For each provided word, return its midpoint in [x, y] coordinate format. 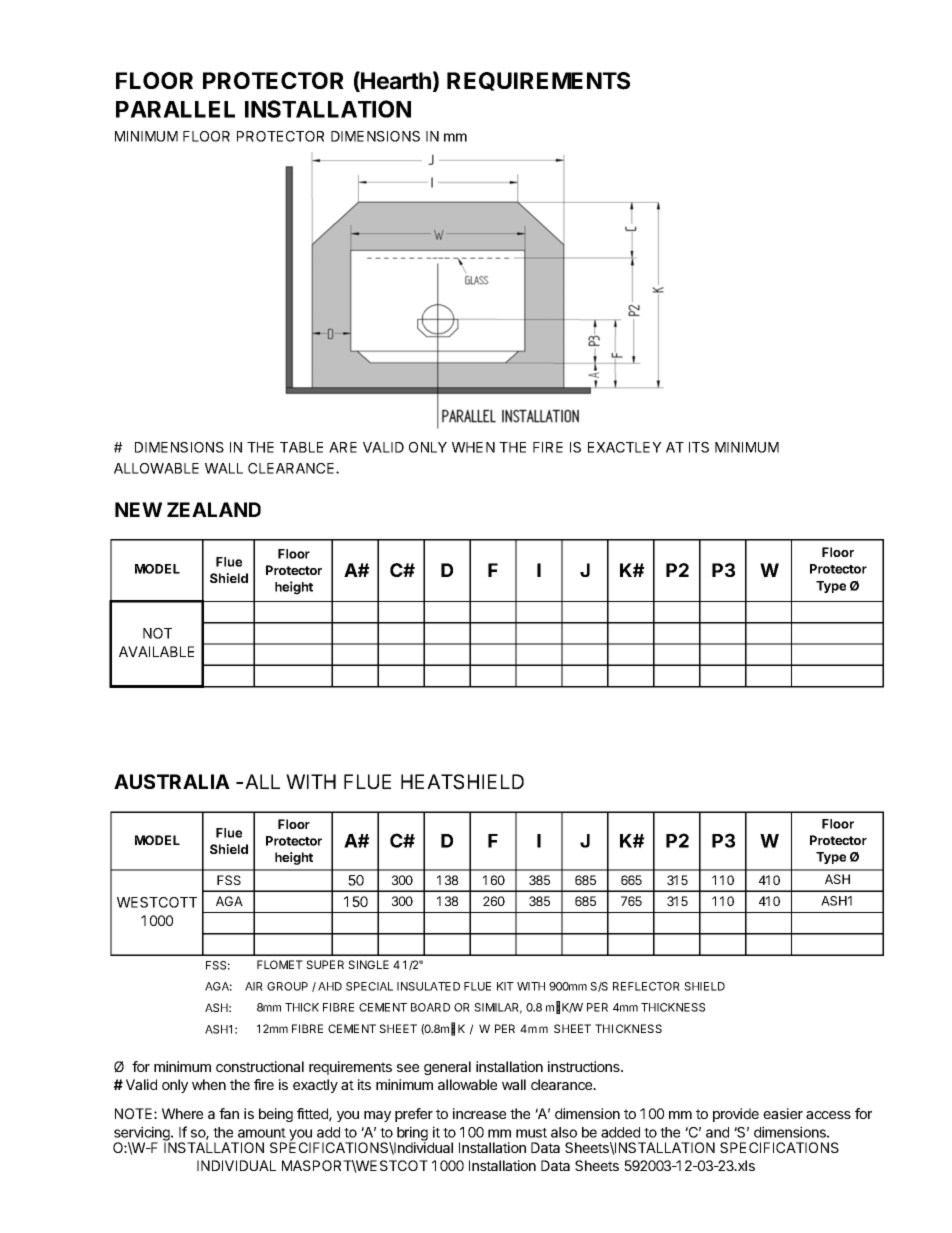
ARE [343, 447]
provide [736, 1115]
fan [229, 1113]
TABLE [301, 447]
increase [479, 1113]
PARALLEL [175, 109]
